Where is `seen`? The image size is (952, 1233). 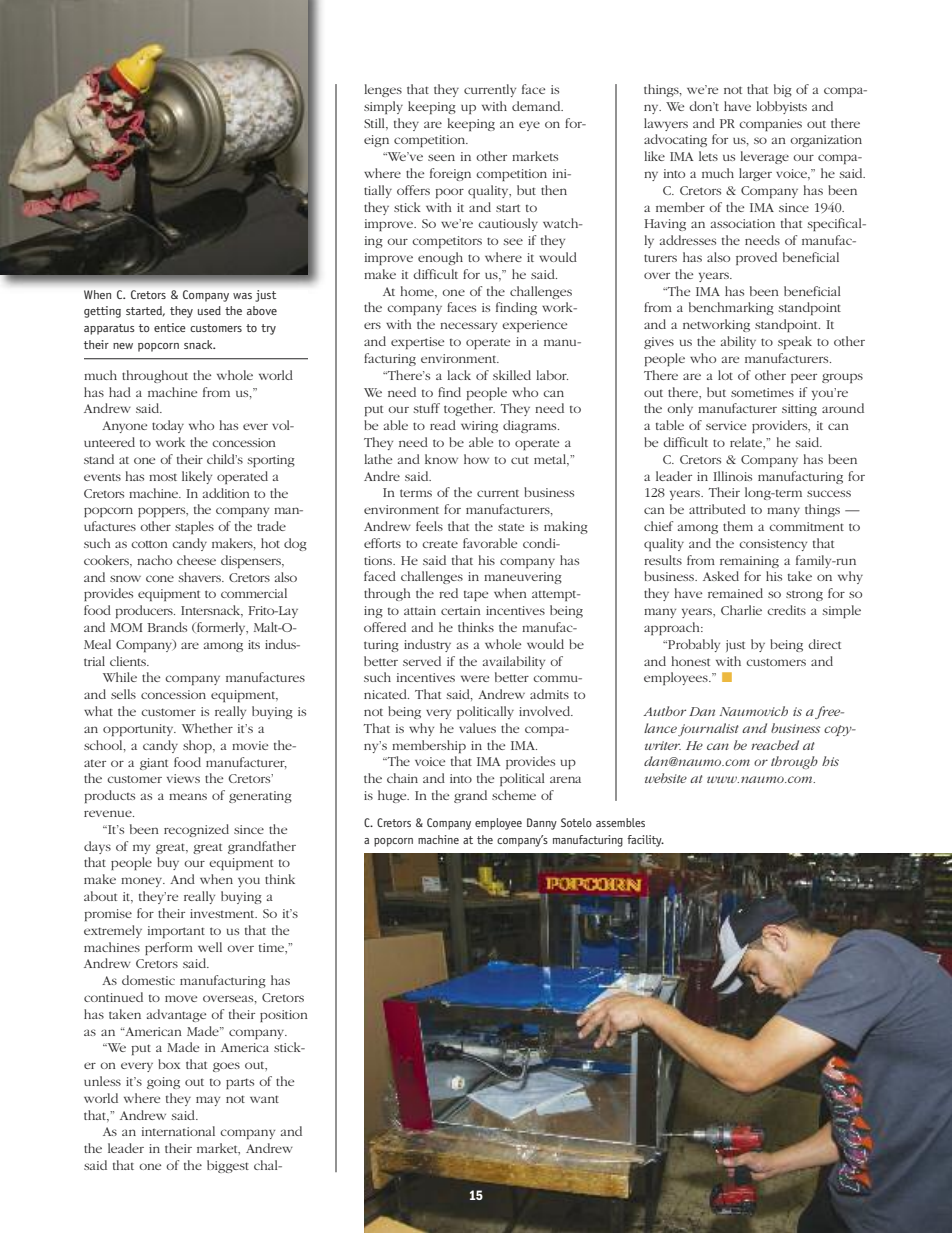
seen is located at coordinates (441, 157).
